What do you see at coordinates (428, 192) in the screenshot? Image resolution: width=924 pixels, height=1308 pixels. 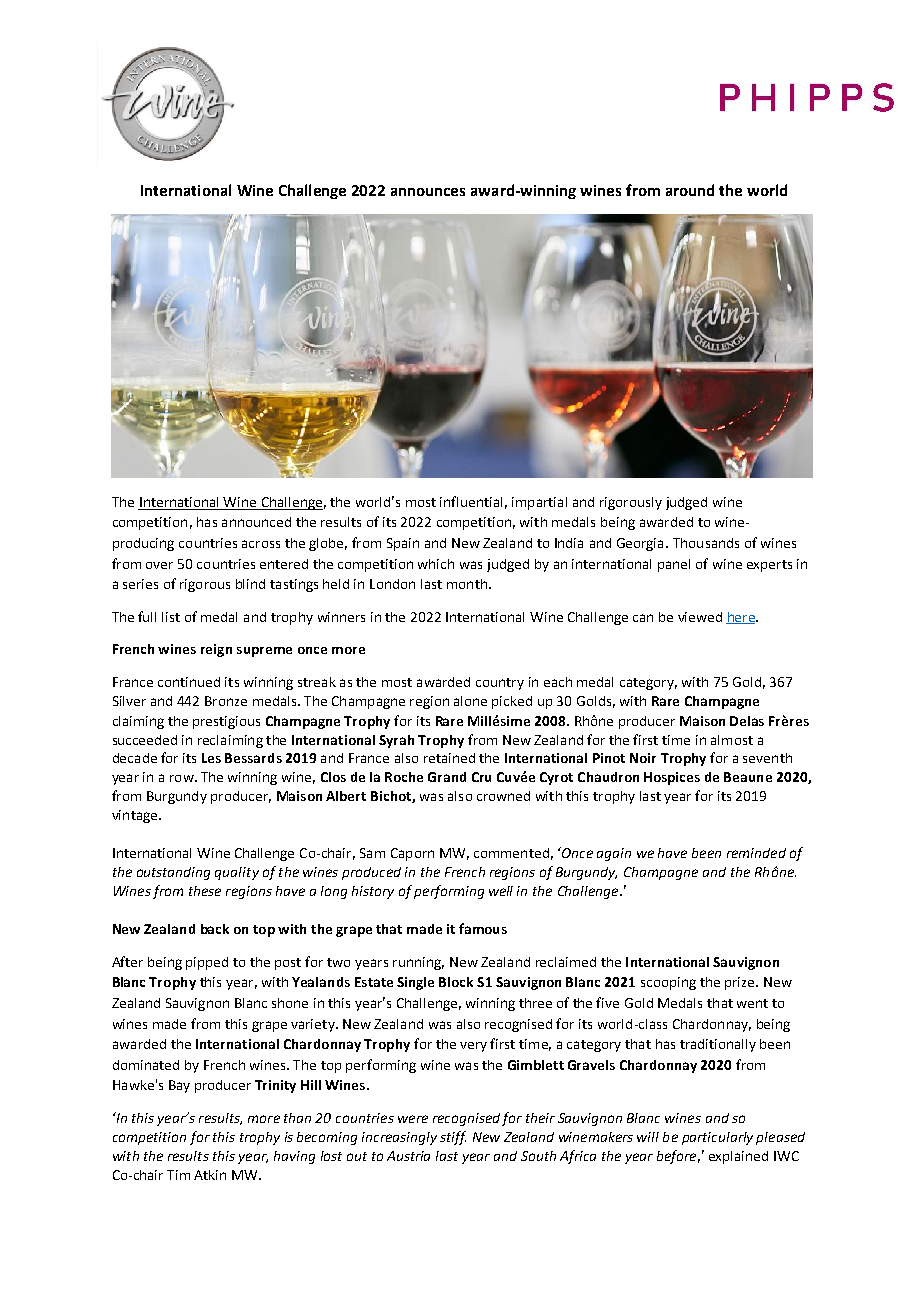 I see `announces` at bounding box center [428, 192].
